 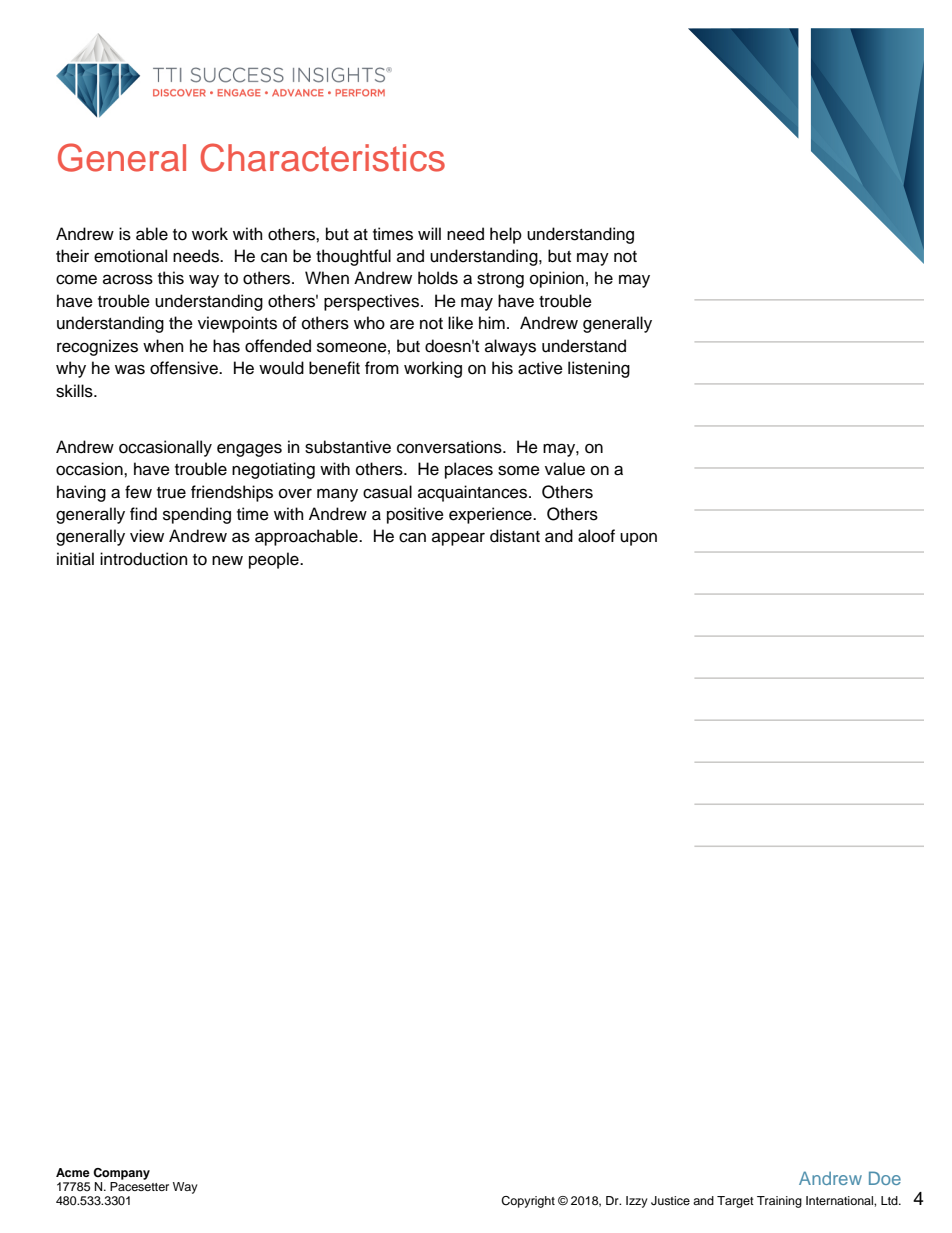 What do you see at coordinates (144, 559) in the document?
I see `introduction` at bounding box center [144, 559].
